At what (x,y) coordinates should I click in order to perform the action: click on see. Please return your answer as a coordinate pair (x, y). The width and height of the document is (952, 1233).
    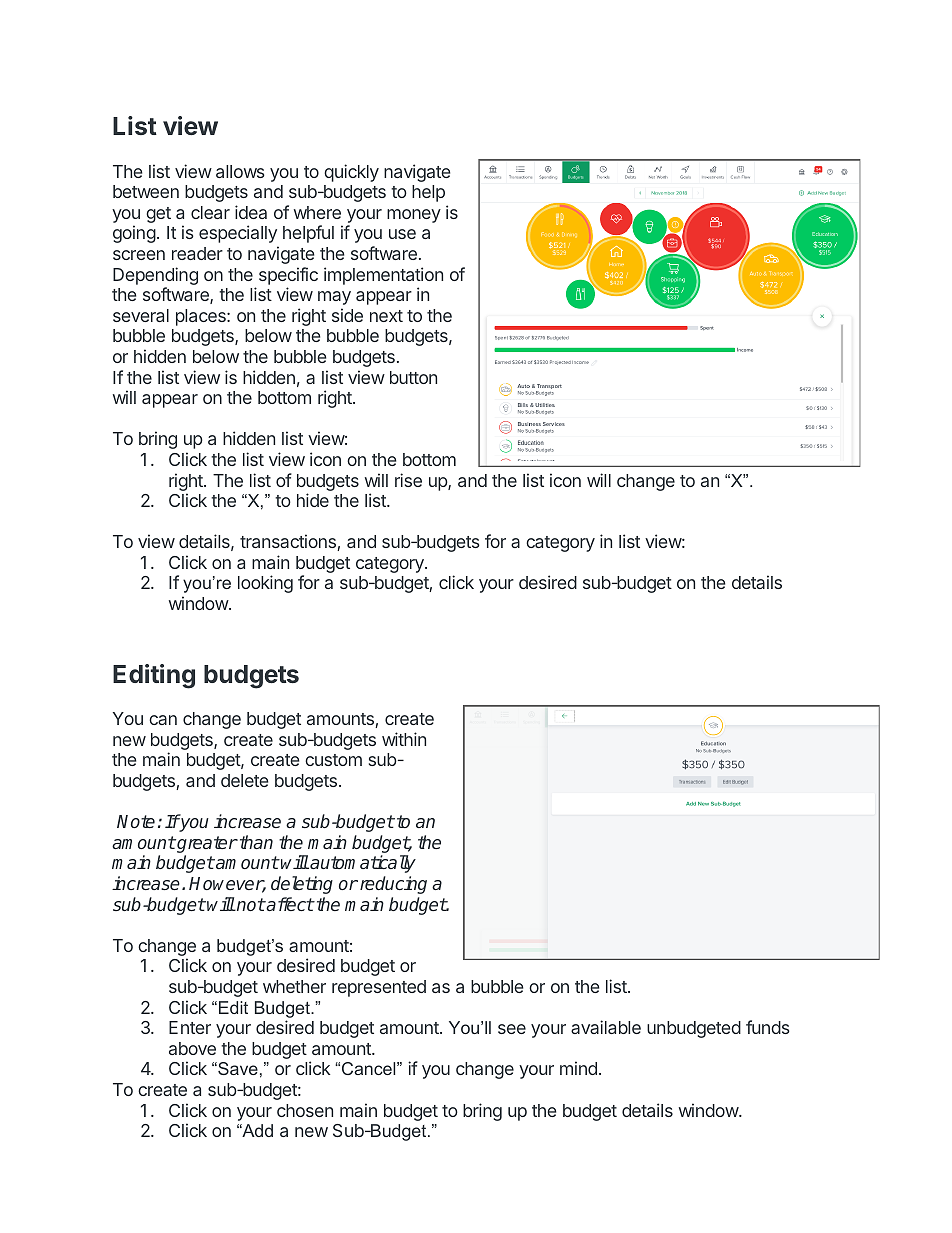
    Looking at the image, I should click on (512, 1029).
